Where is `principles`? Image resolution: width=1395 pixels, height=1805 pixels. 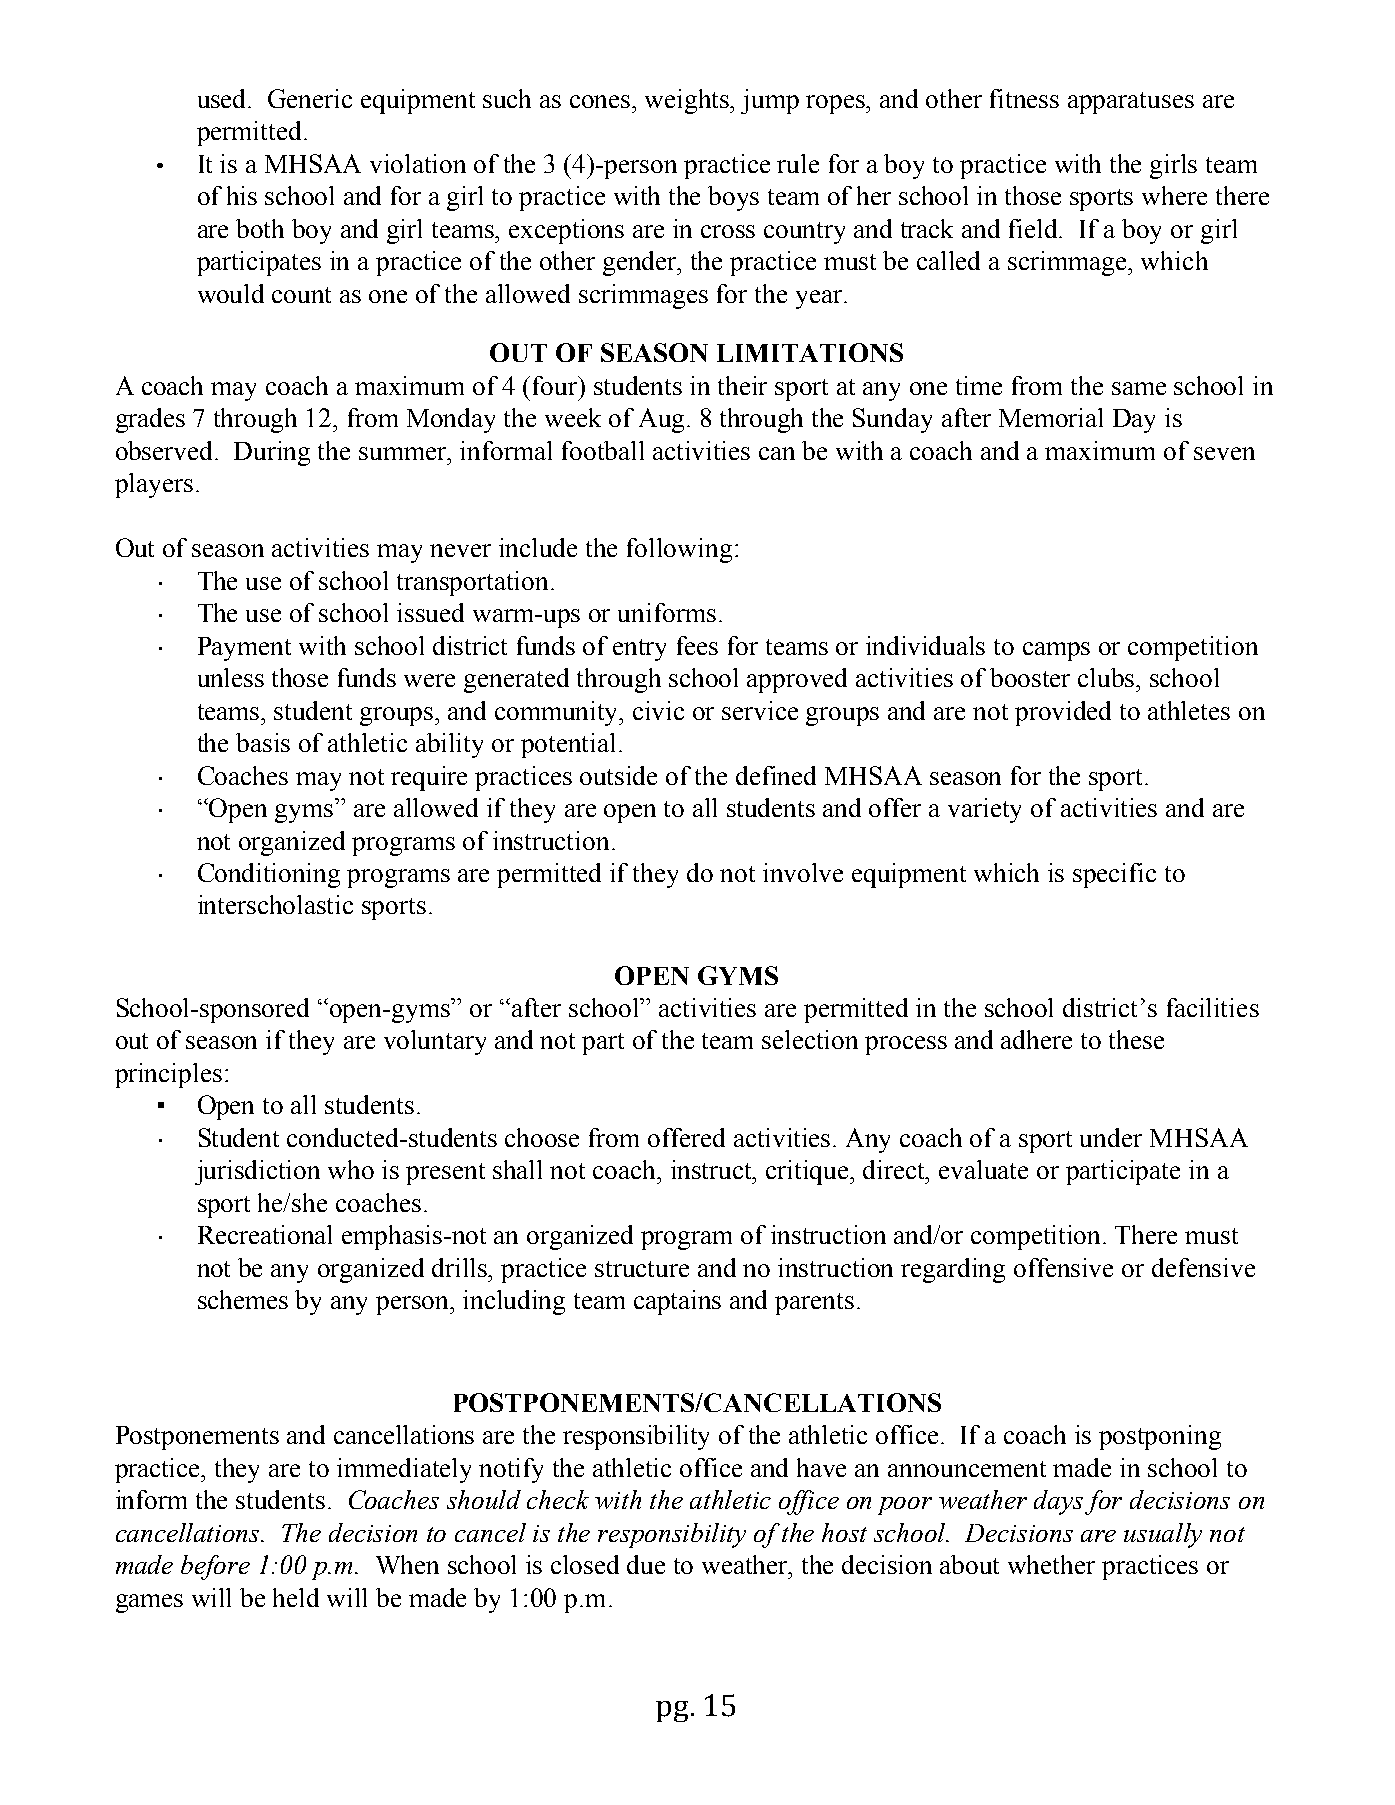 principles is located at coordinates (168, 1075).
